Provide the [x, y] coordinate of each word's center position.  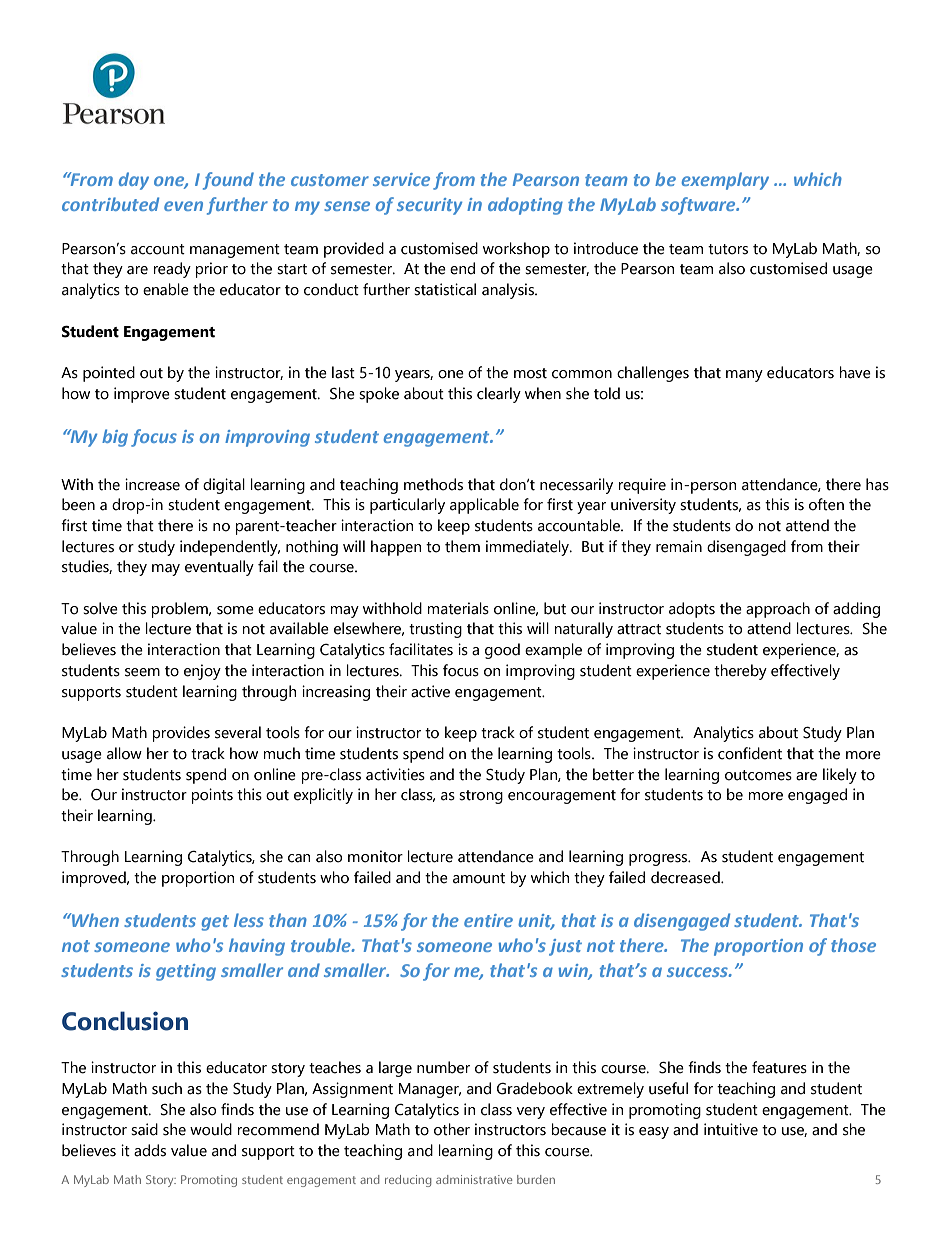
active [430, 691]
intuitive [731, 1129]
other [452, 1129]
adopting [525, 206]
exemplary [725, 181]
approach [778, 610]
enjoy [202, 672]
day [134, 181]
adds [150, 1150]
